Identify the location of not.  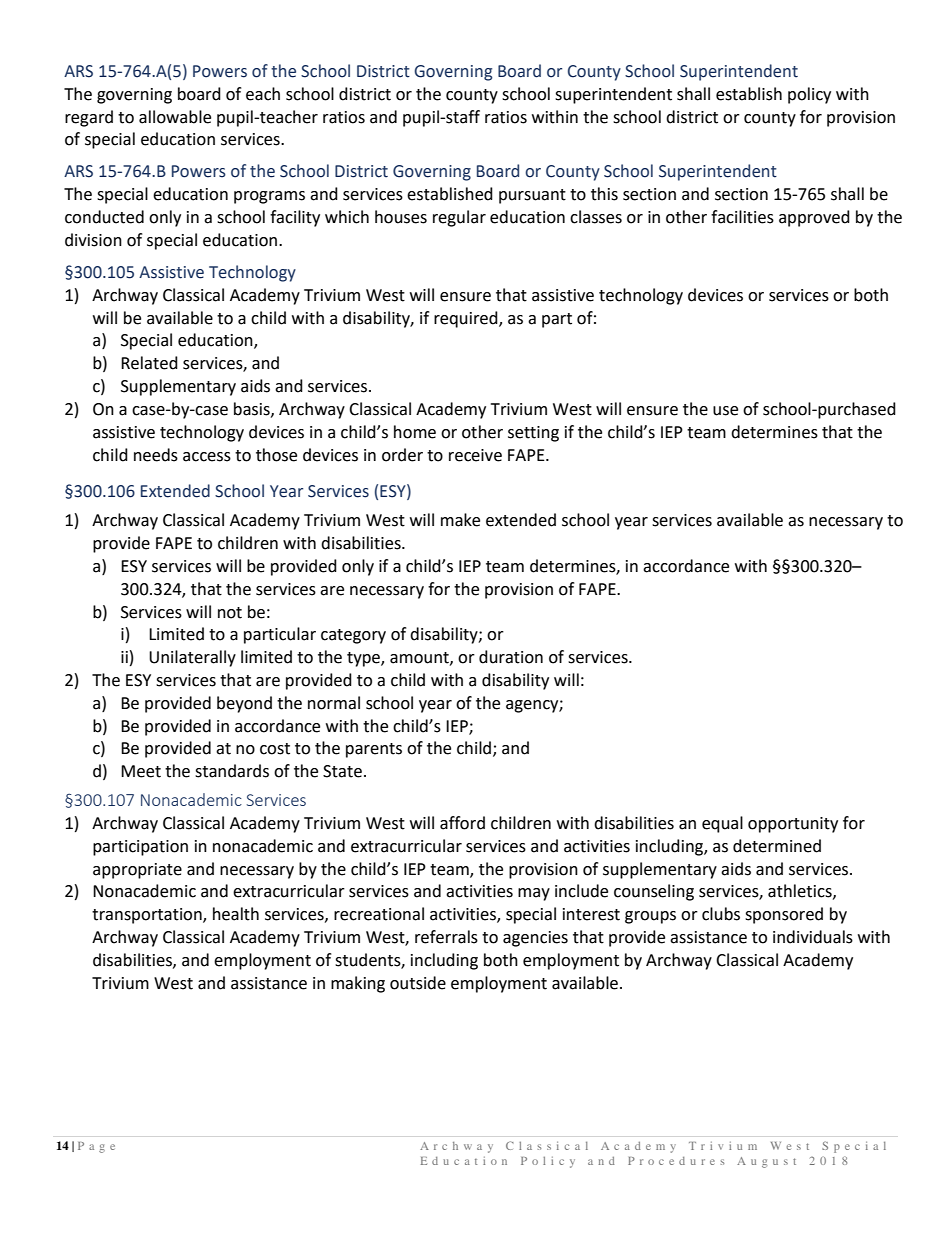
(230, 613).
